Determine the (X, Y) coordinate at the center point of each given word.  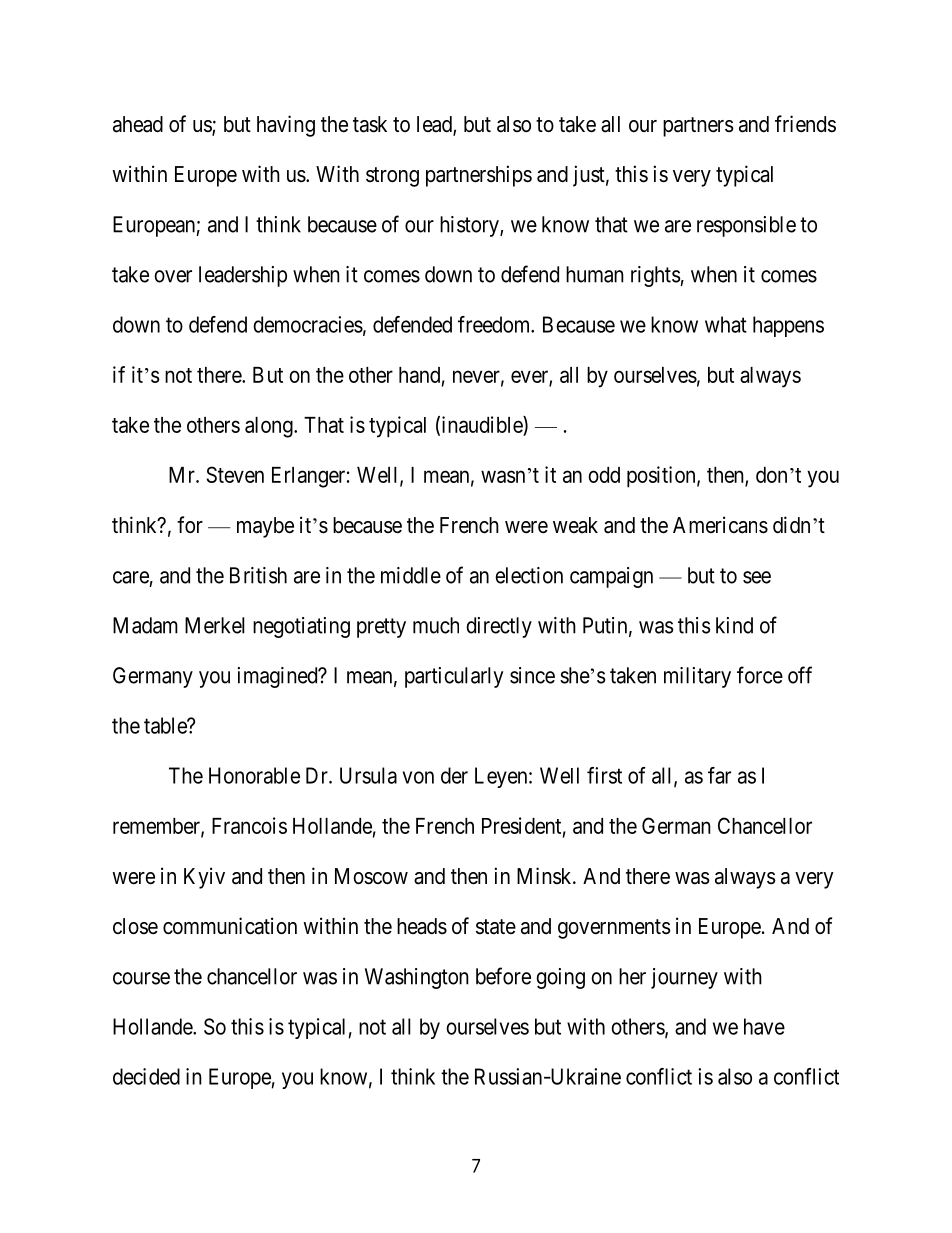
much (436, 625)
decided (146, 1076)
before (503, 976)
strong (392, 177)
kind (734, 625)
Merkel (215, 625)
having (286, 126)
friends (805, 124)
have (764, 1026)
